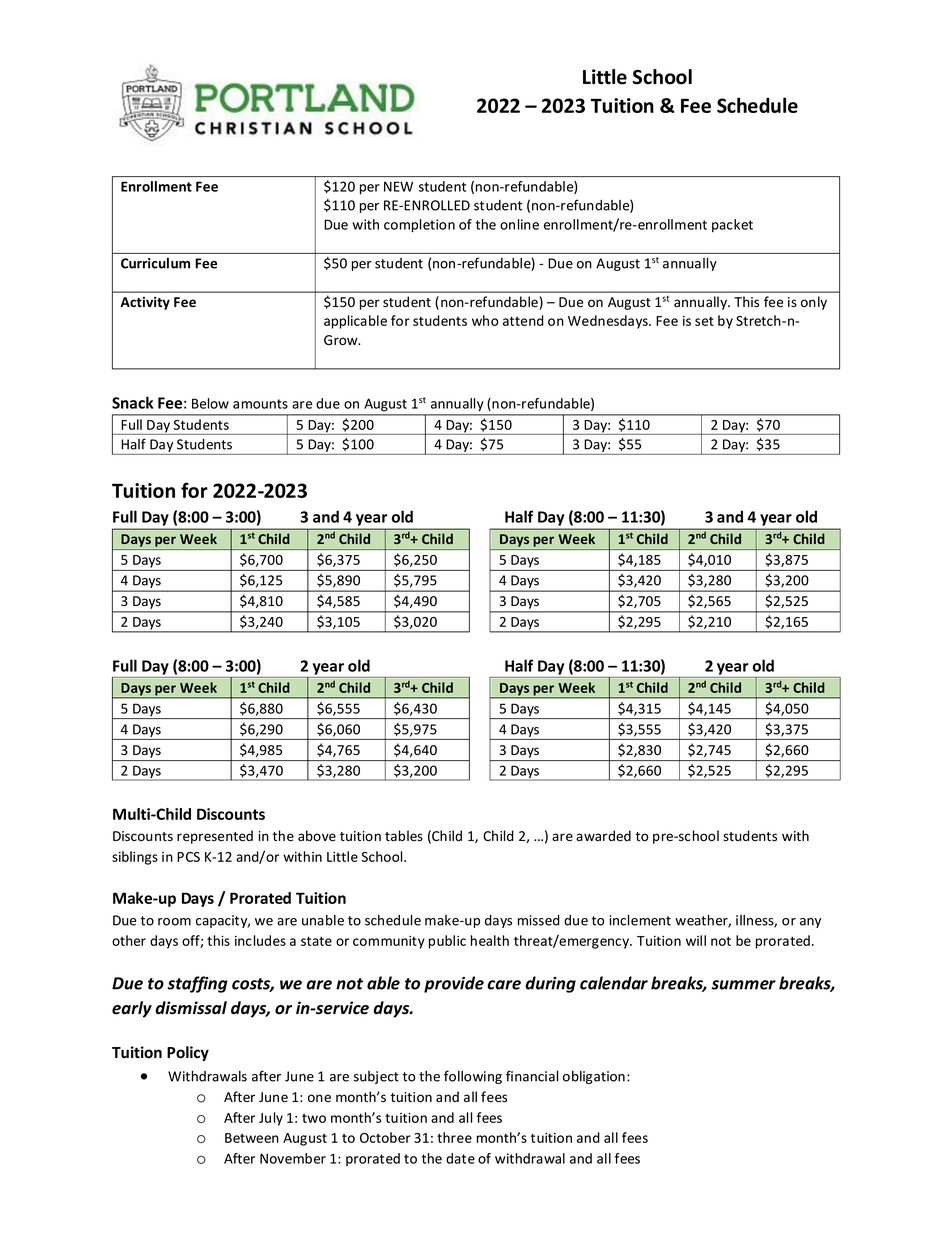 The height and width of the image is (1233, 952). I want to click on online, so click(519, 224).
